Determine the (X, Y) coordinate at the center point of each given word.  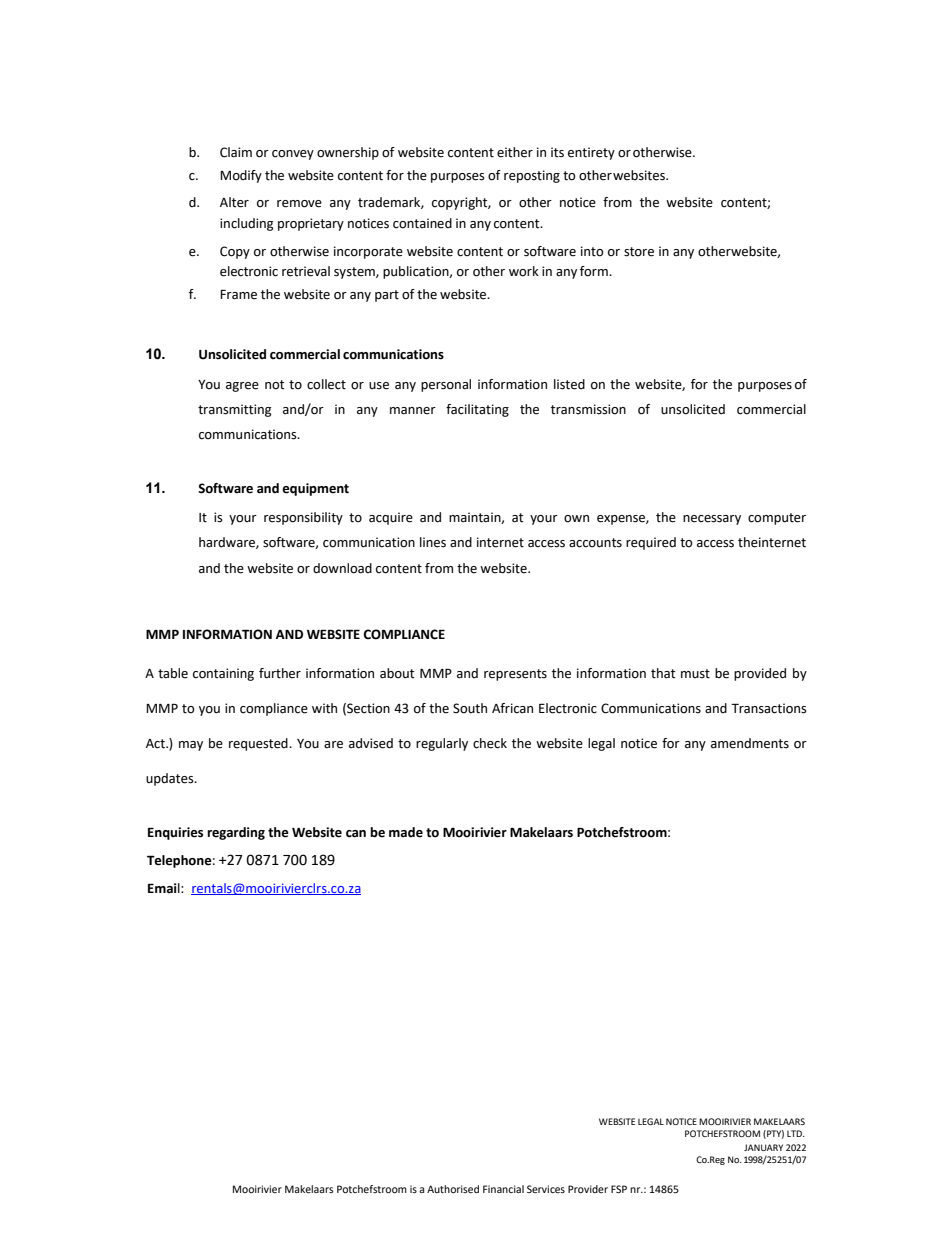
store (639, 252)
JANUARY (763, 1147)
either (515, 152)
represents (515, 675)
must (695, 674)
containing (223, 674)
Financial (503, 1189)
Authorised (453, 1189)
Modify (241, 176)
